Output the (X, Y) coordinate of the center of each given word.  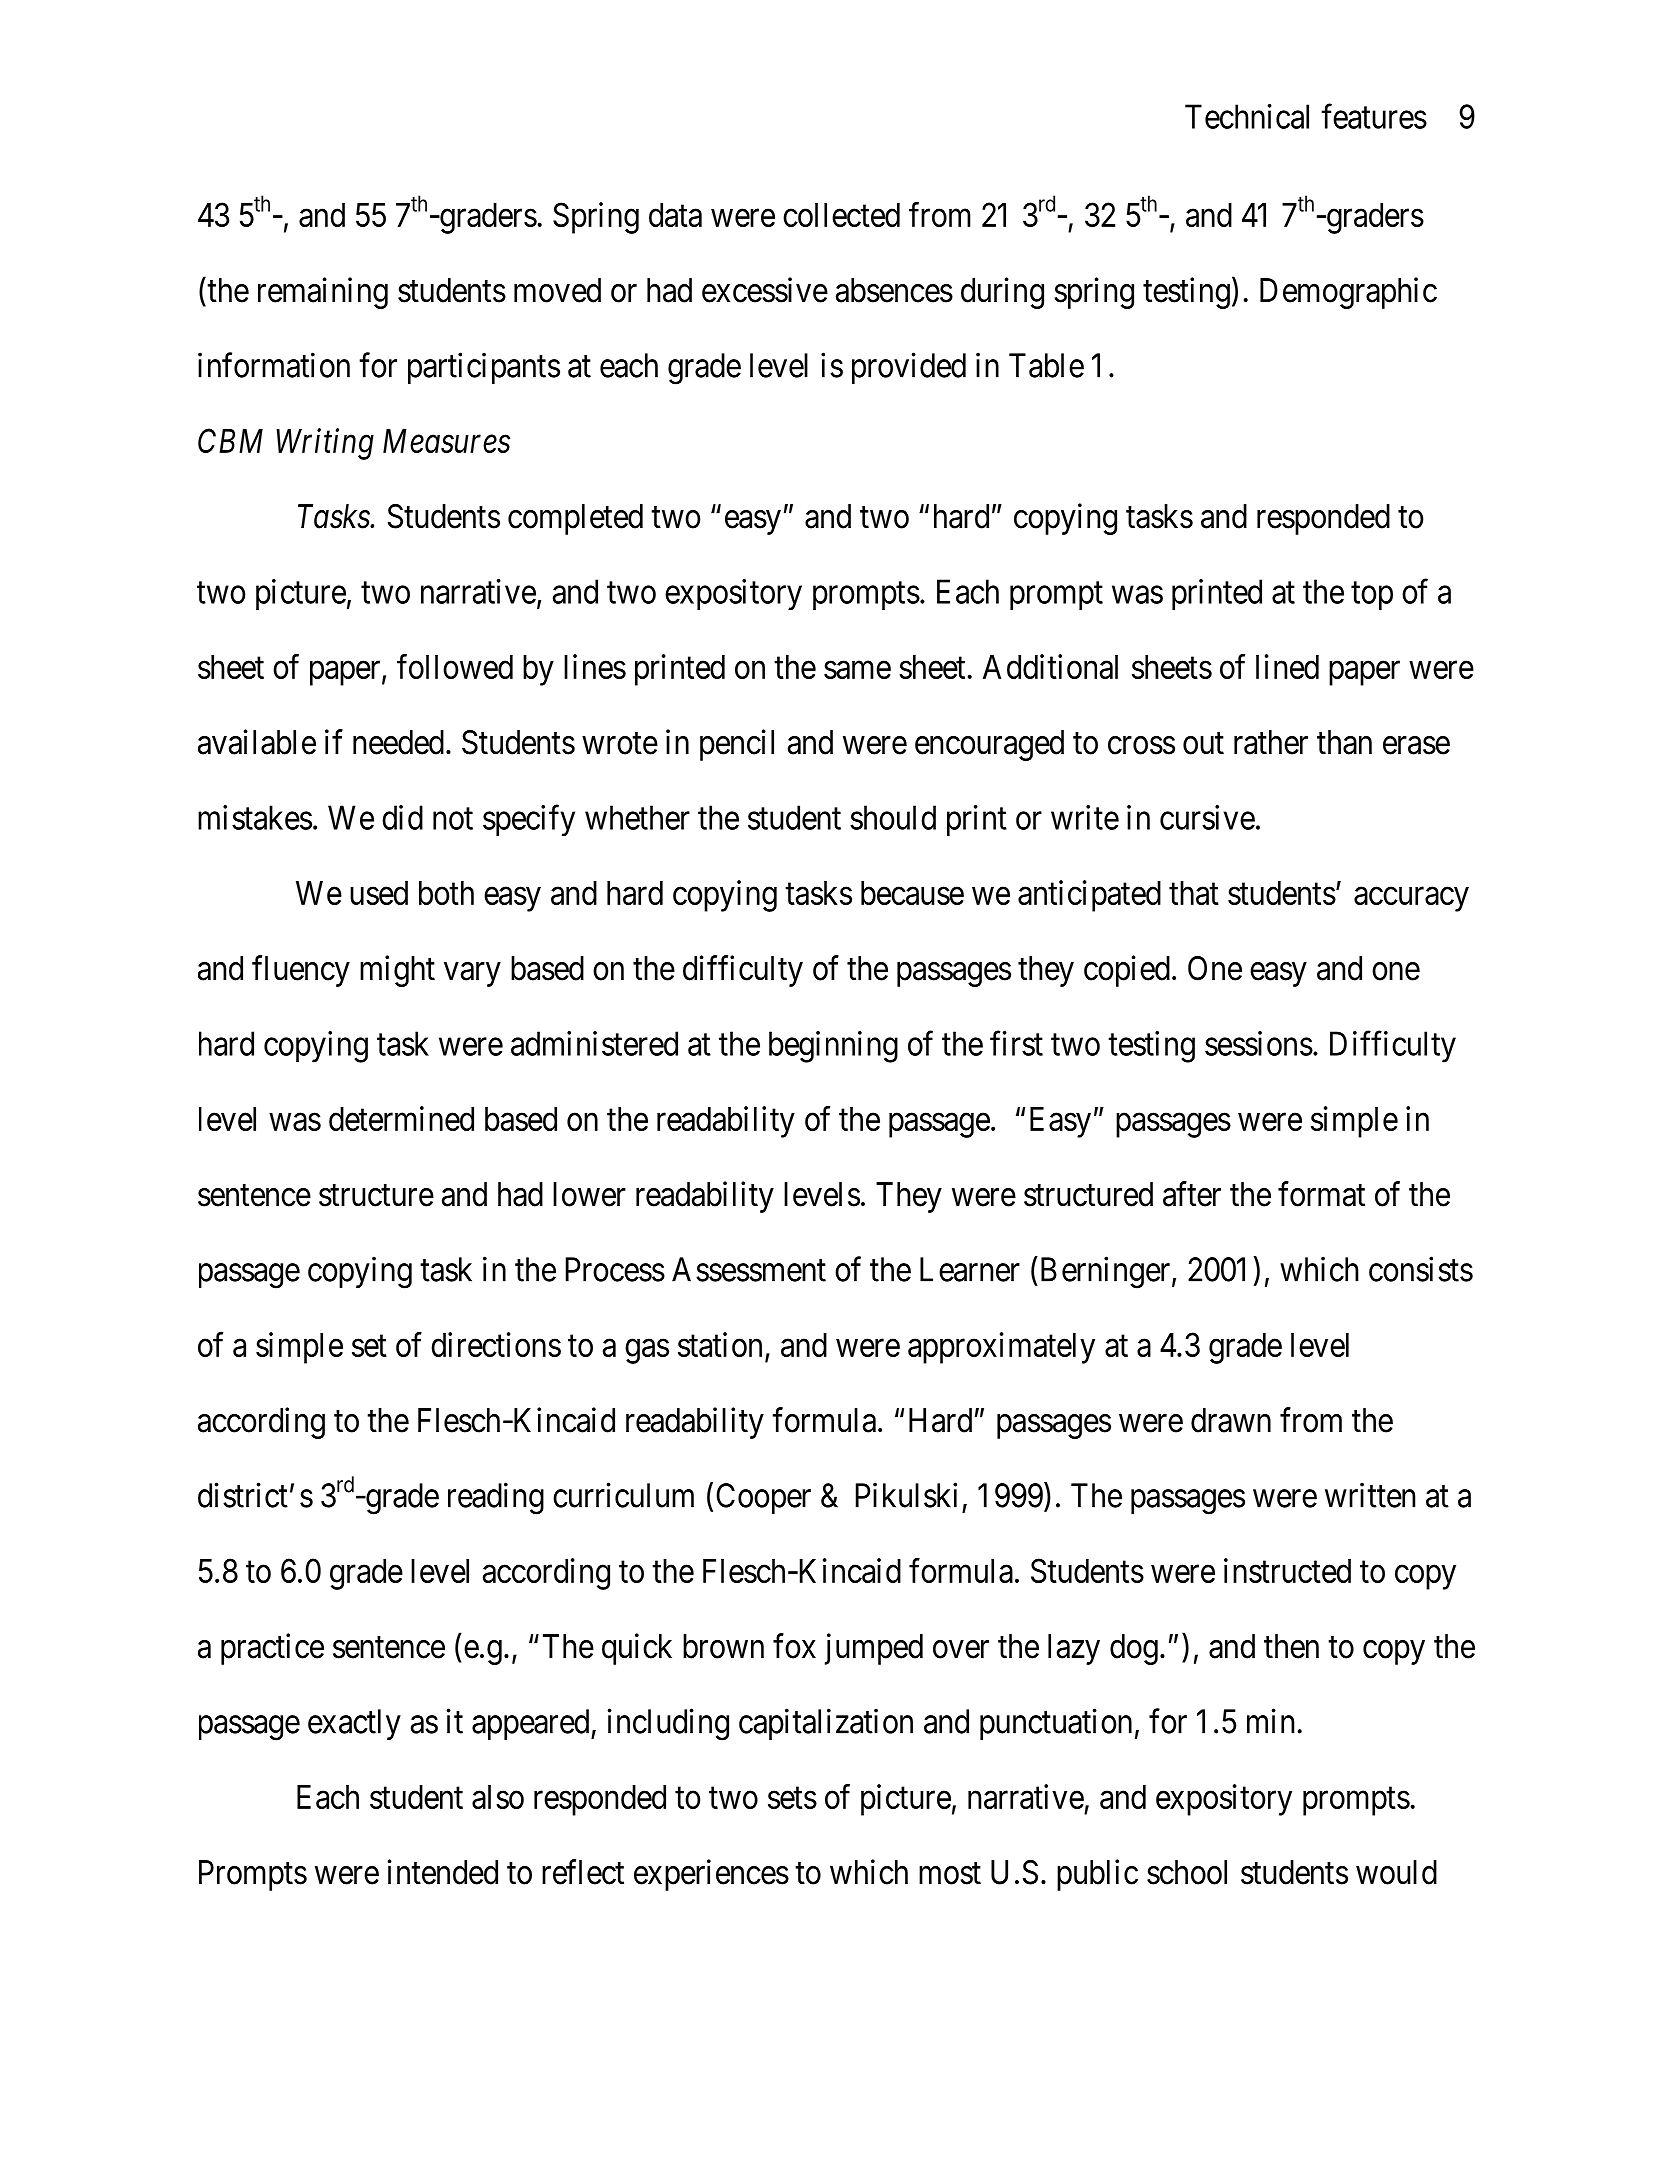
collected (841, 215)
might (397, 971)
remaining (323, 293)
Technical (1247, 116)
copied (1127, 971)
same (857, 670)
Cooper (763, 1498)
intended (443, 1872)
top (1372, 596)
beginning (833, 1047)
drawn (1231, 1420)
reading (496, 1498)
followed (455, 666)
